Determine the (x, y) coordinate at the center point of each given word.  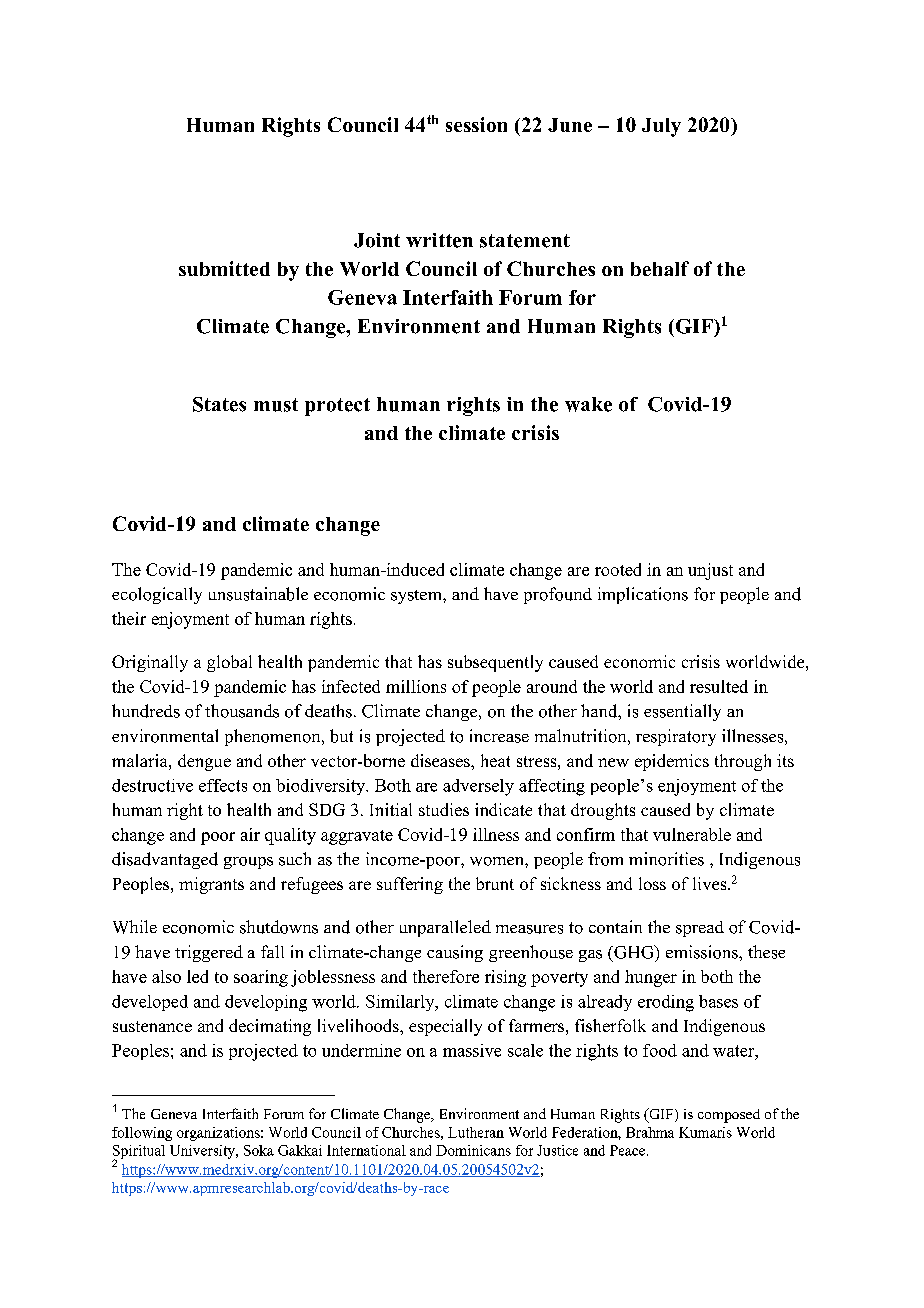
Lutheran (476, 1132)
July (661, 127)
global (229, 663)
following (142, 1134)
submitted (224, 268)
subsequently (495, 663)
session (476, 124)
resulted (719, 686)
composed (729, 1116)
